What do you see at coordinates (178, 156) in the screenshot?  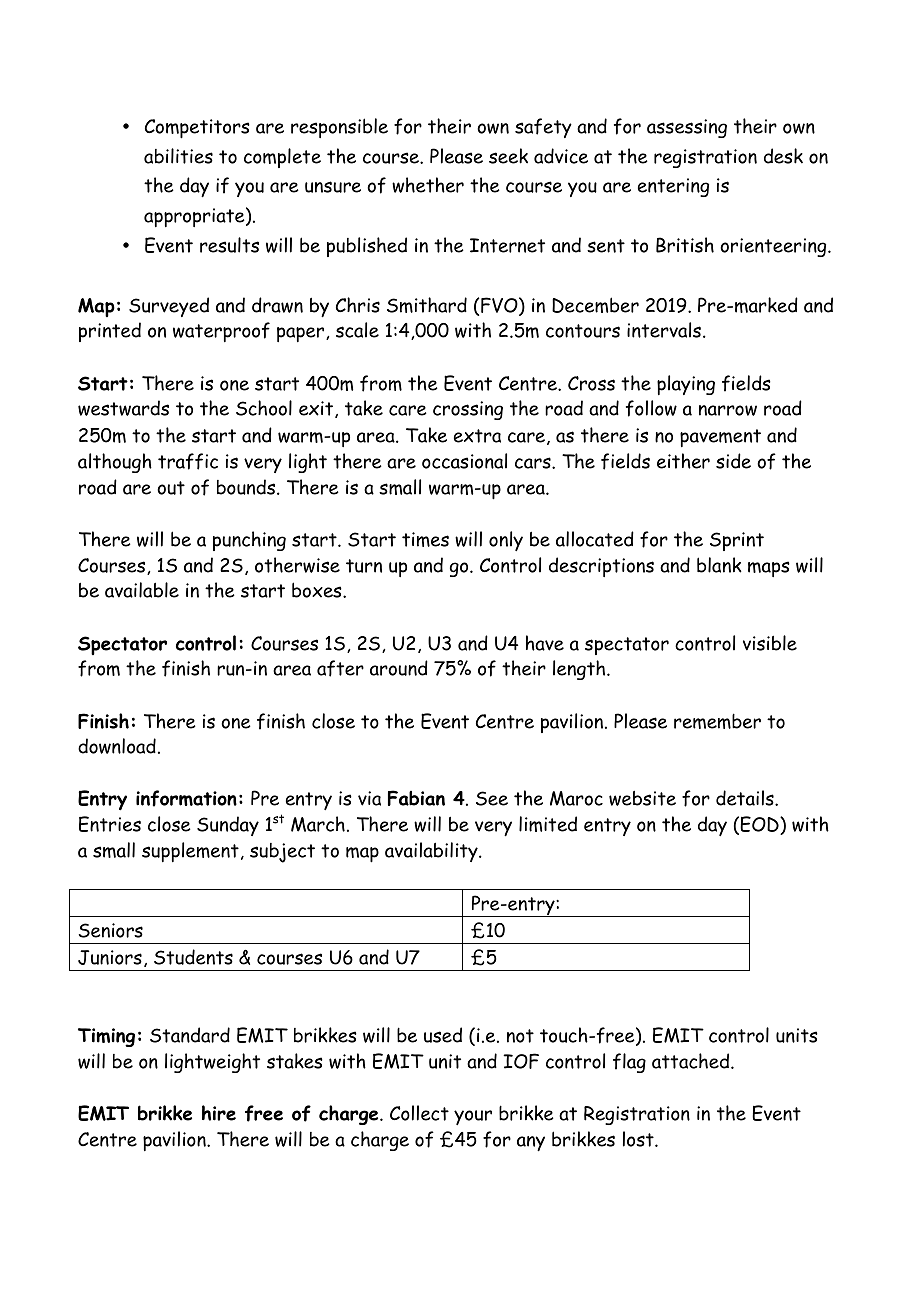 I see `abilities` at bounding box center [178, 156].
